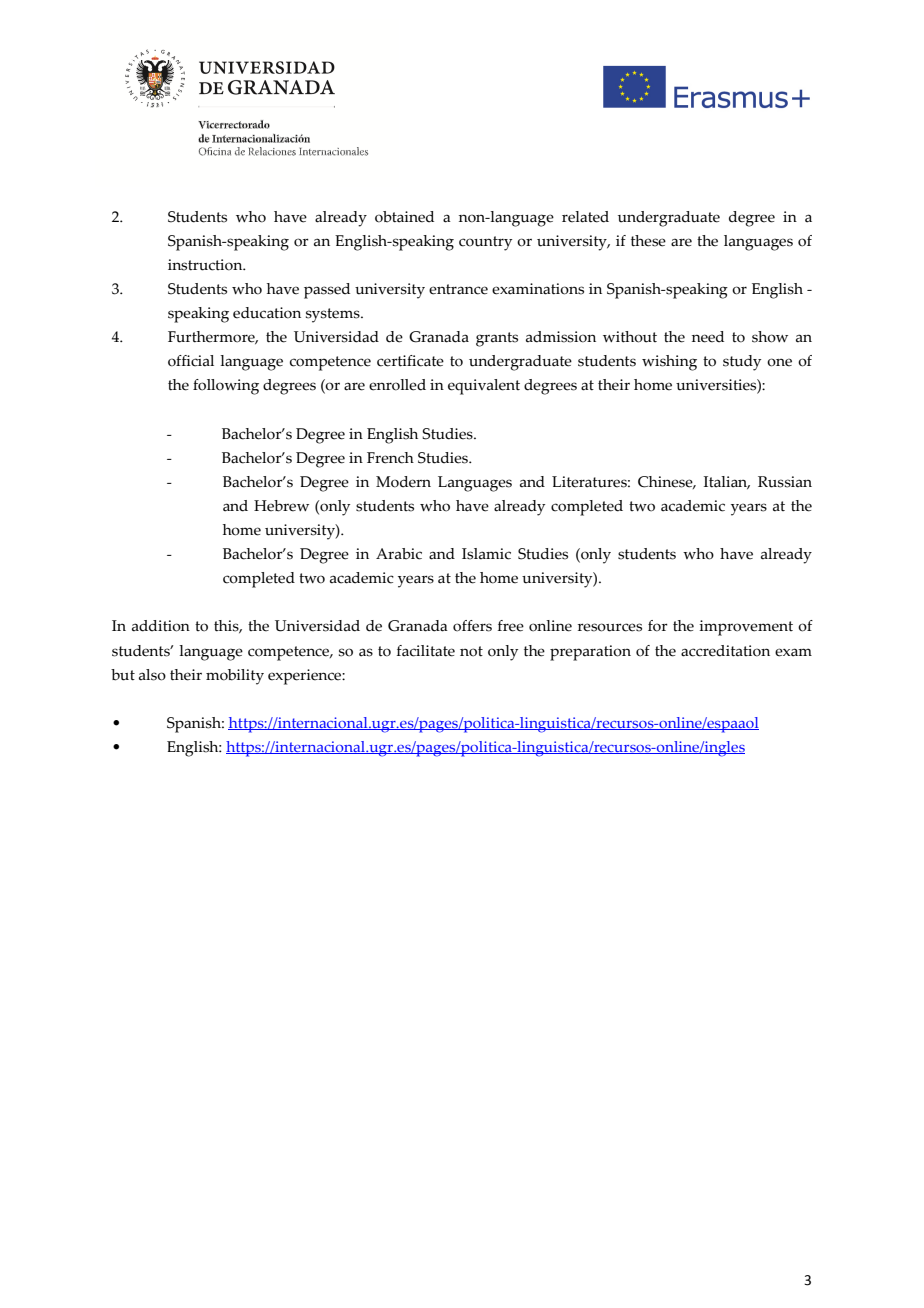  Describe the element at coordinates (484, 387) in the document. I see `equivalent` at that location.
